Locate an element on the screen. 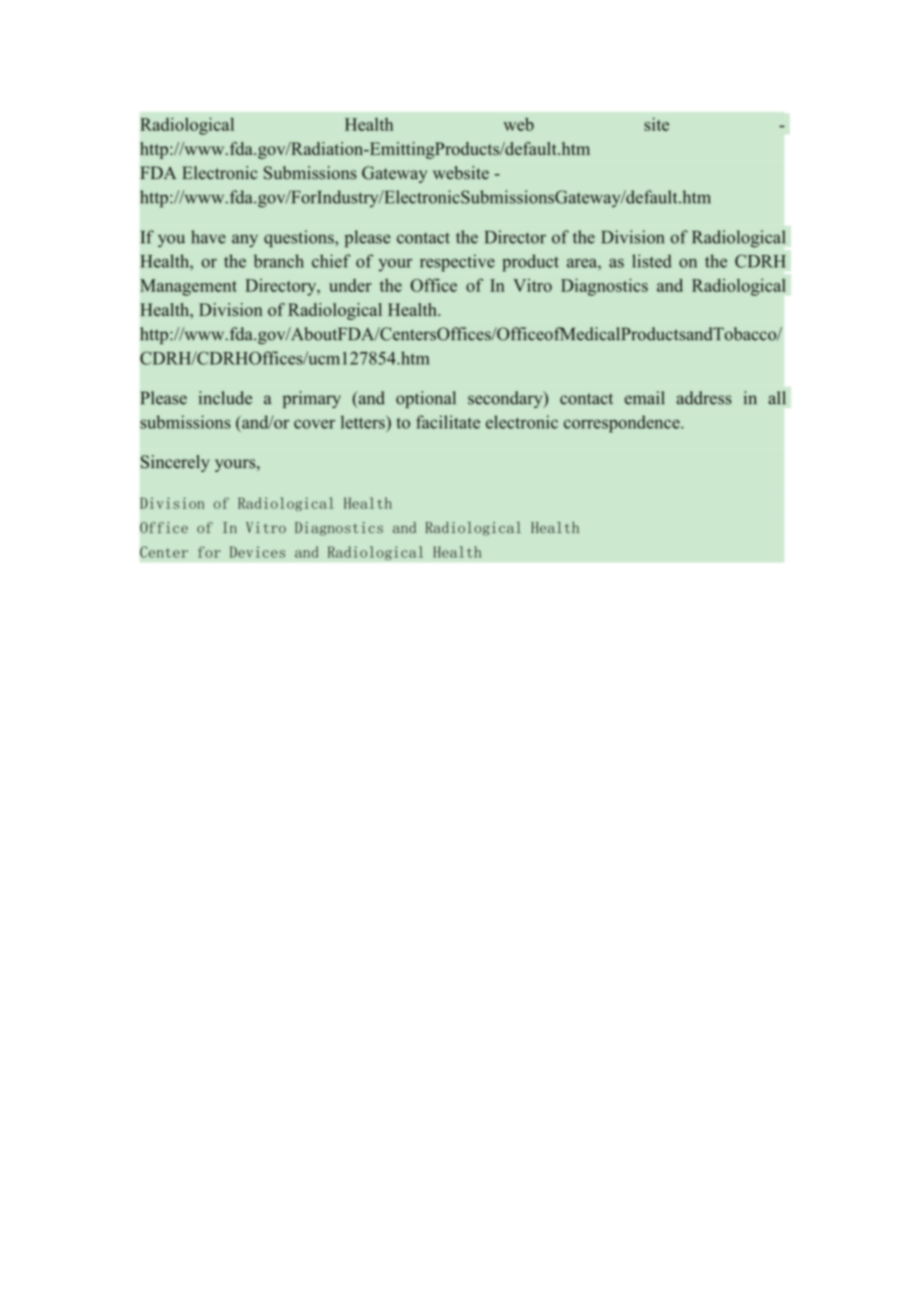 This screenshot has width=924, height=1308. respective is located at coordinates (457, 263).
